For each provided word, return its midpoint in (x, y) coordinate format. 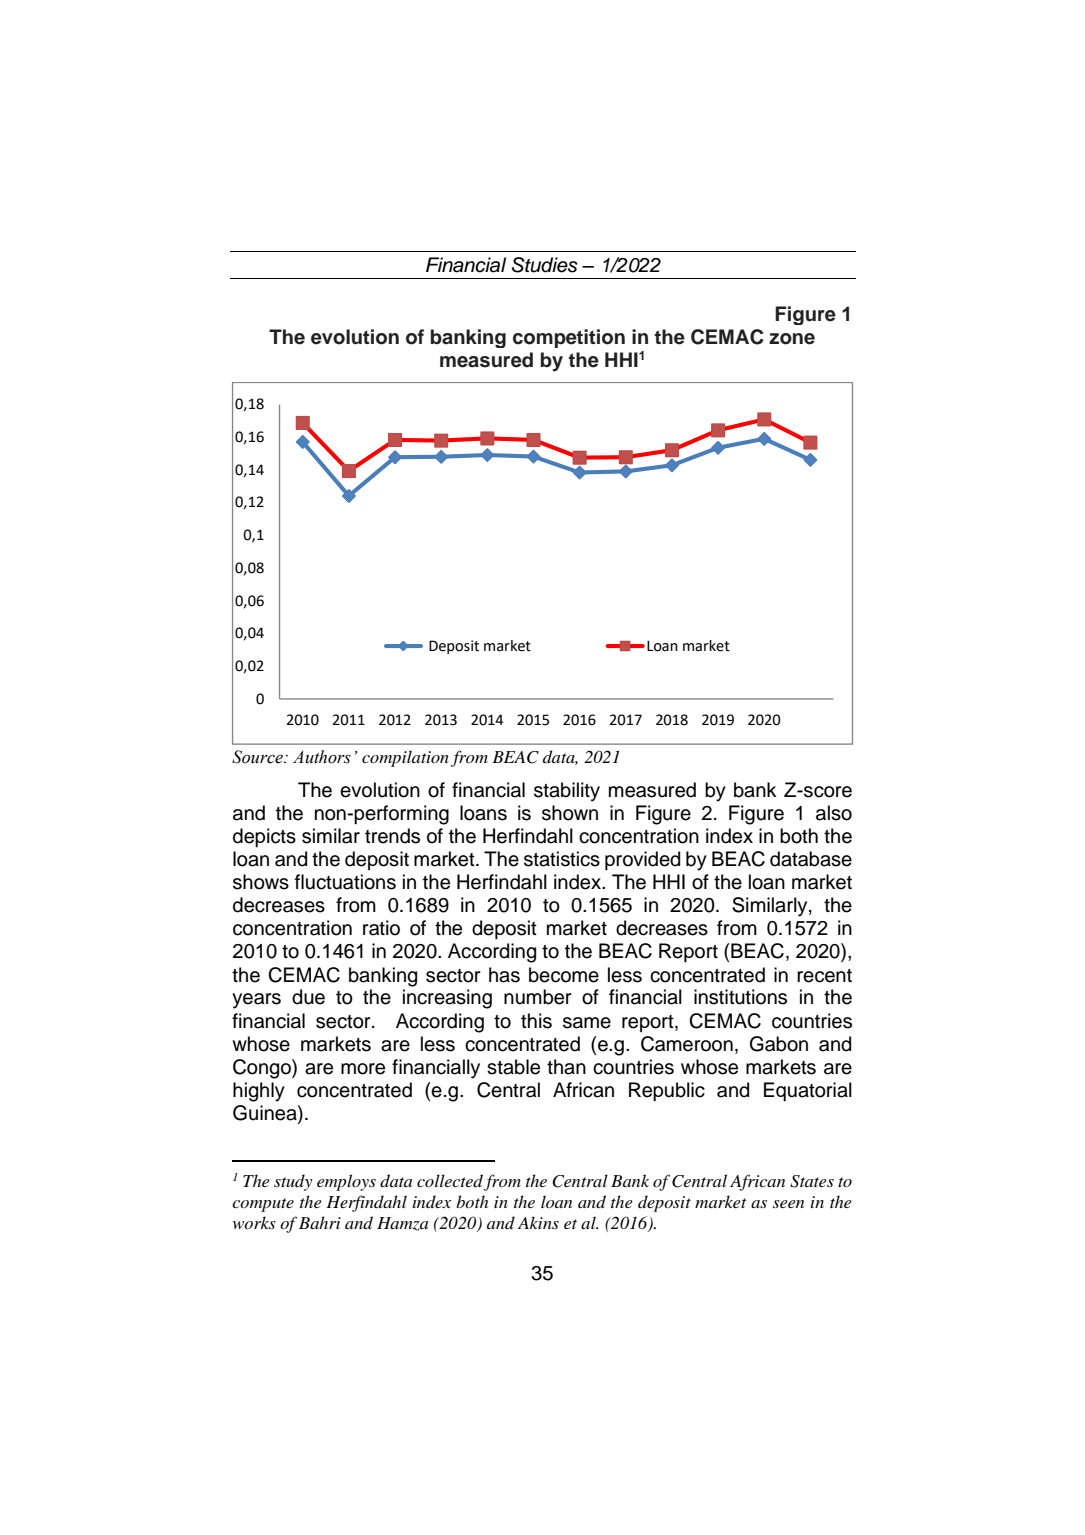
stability (567, 792)
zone (792, 339)
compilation (405, 758)
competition (569, 338)
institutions (740, 997)
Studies (545, 265)
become (564, 975)
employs (346, 1182)
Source (258, 757)
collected (450, 1181)
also (834, 813)
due (308, 997)
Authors (322, 757)
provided (642, 860)
